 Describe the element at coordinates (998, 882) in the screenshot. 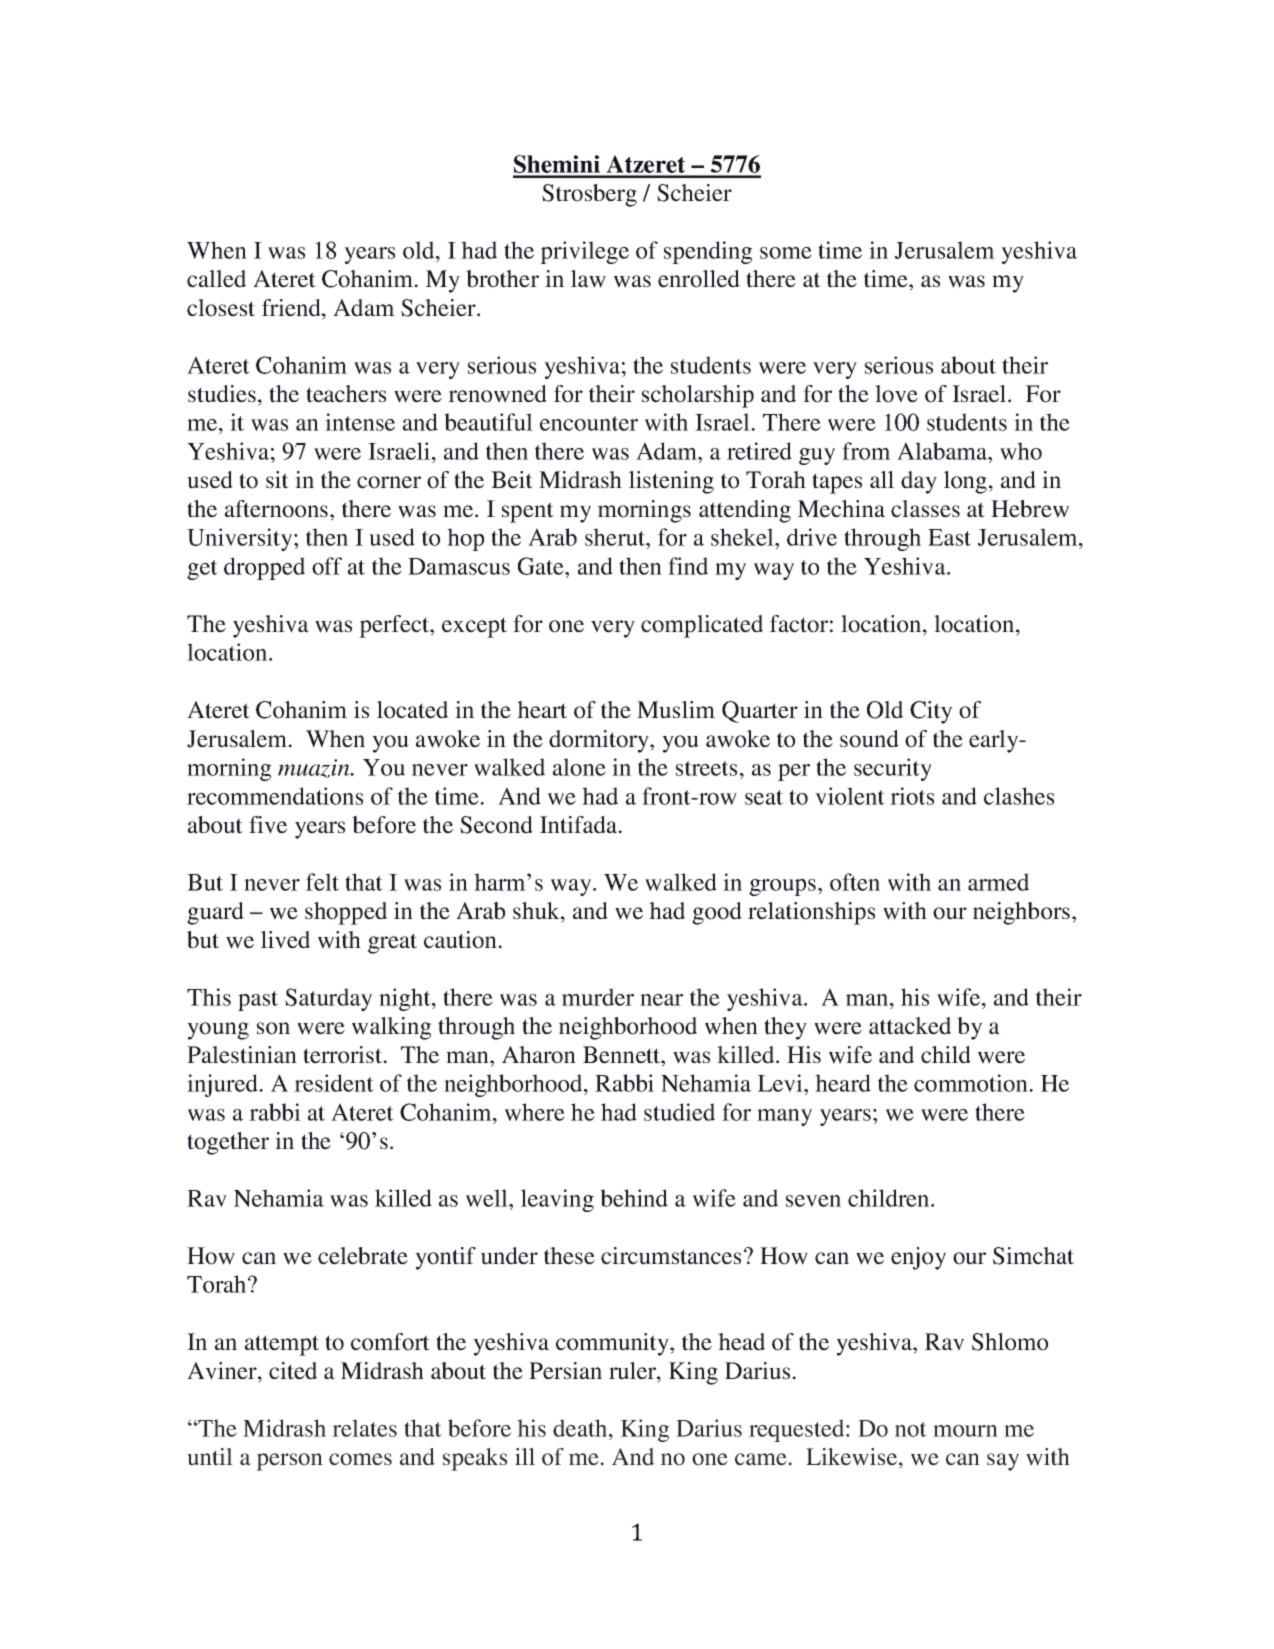

I see `armed` at that location.
